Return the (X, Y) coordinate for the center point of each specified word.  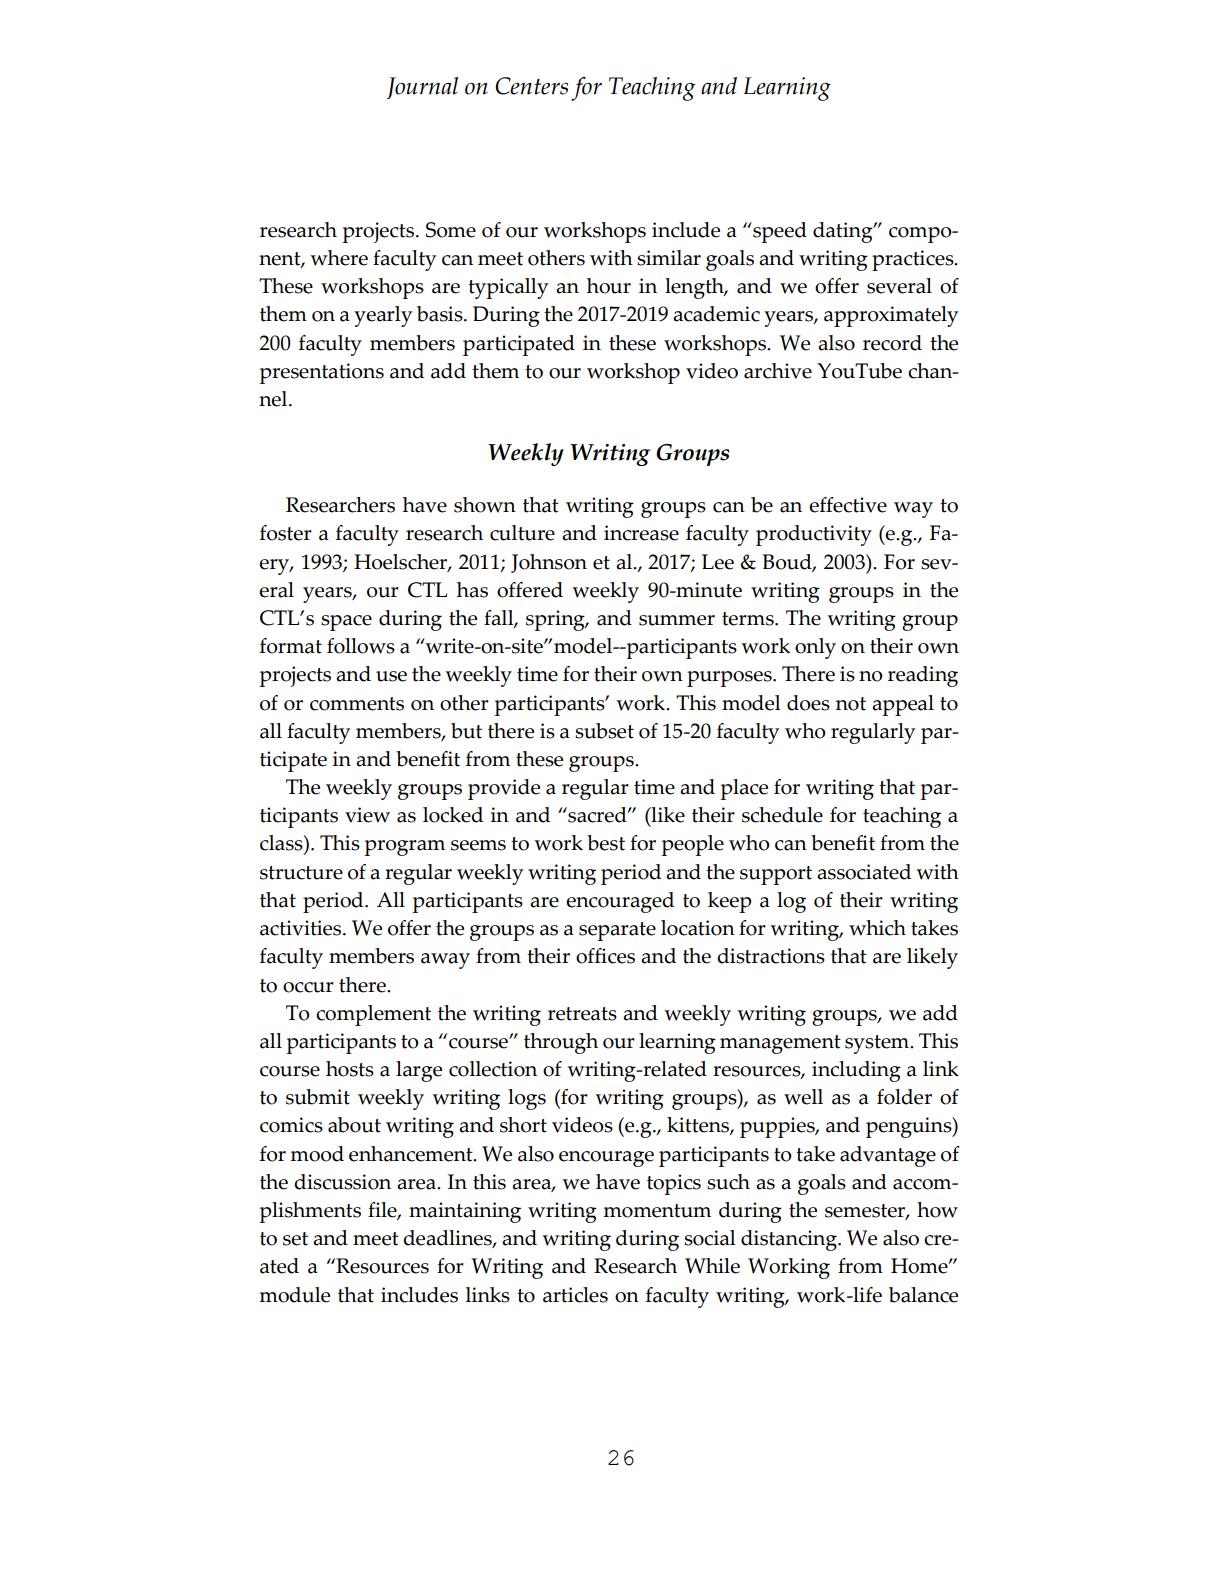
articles (575, 1295)
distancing (790, 1240)
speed (779, 232)
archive (778, 371)
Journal (422, 88)
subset (604, 731)
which (877, 928)
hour (609, 286)
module (294, 1295)
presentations (322, 373)
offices (605, 956)
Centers (531, 86)
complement (373, 1015)
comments (357, 704)
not (851, 704)
